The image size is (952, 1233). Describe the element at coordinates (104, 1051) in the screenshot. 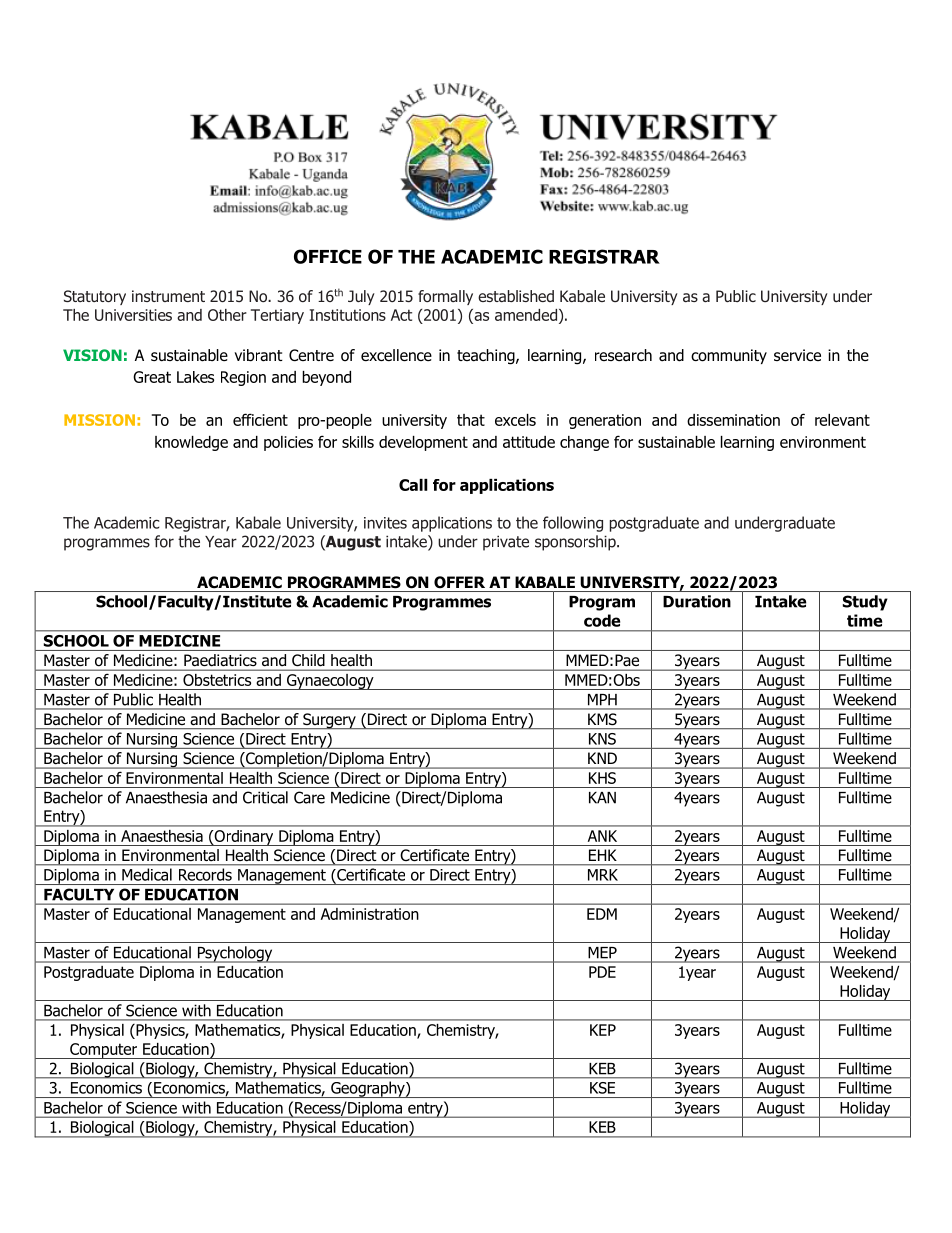

I see `Computer` at that location.
